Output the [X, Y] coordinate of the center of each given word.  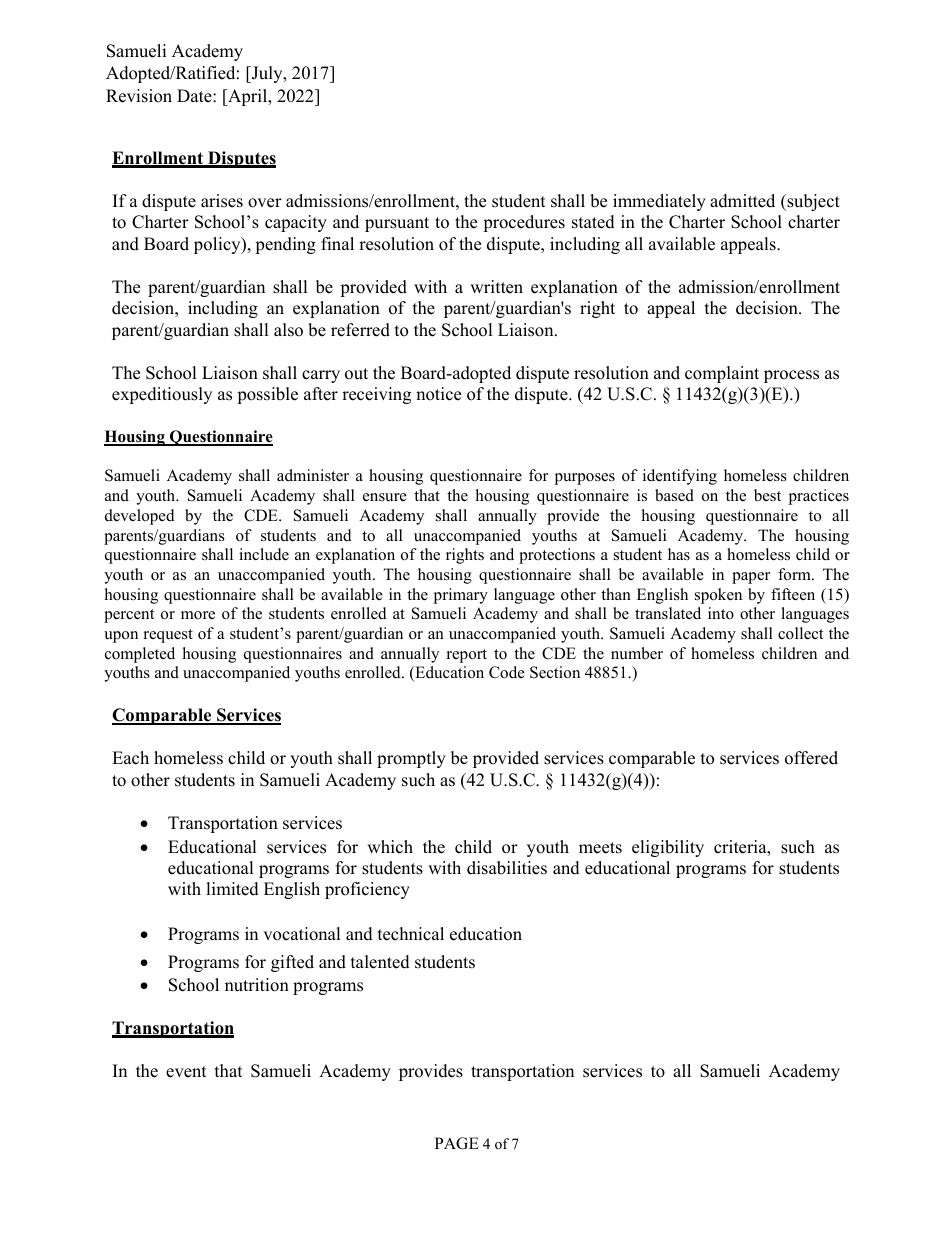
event [186, 1072]
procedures [524, 223]
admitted [742, 201]
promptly [411, 759]
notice [438, 394]
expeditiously [162, 395]
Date [195, 96]
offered [811, 758]
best [767, 495]
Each [130, 758]
